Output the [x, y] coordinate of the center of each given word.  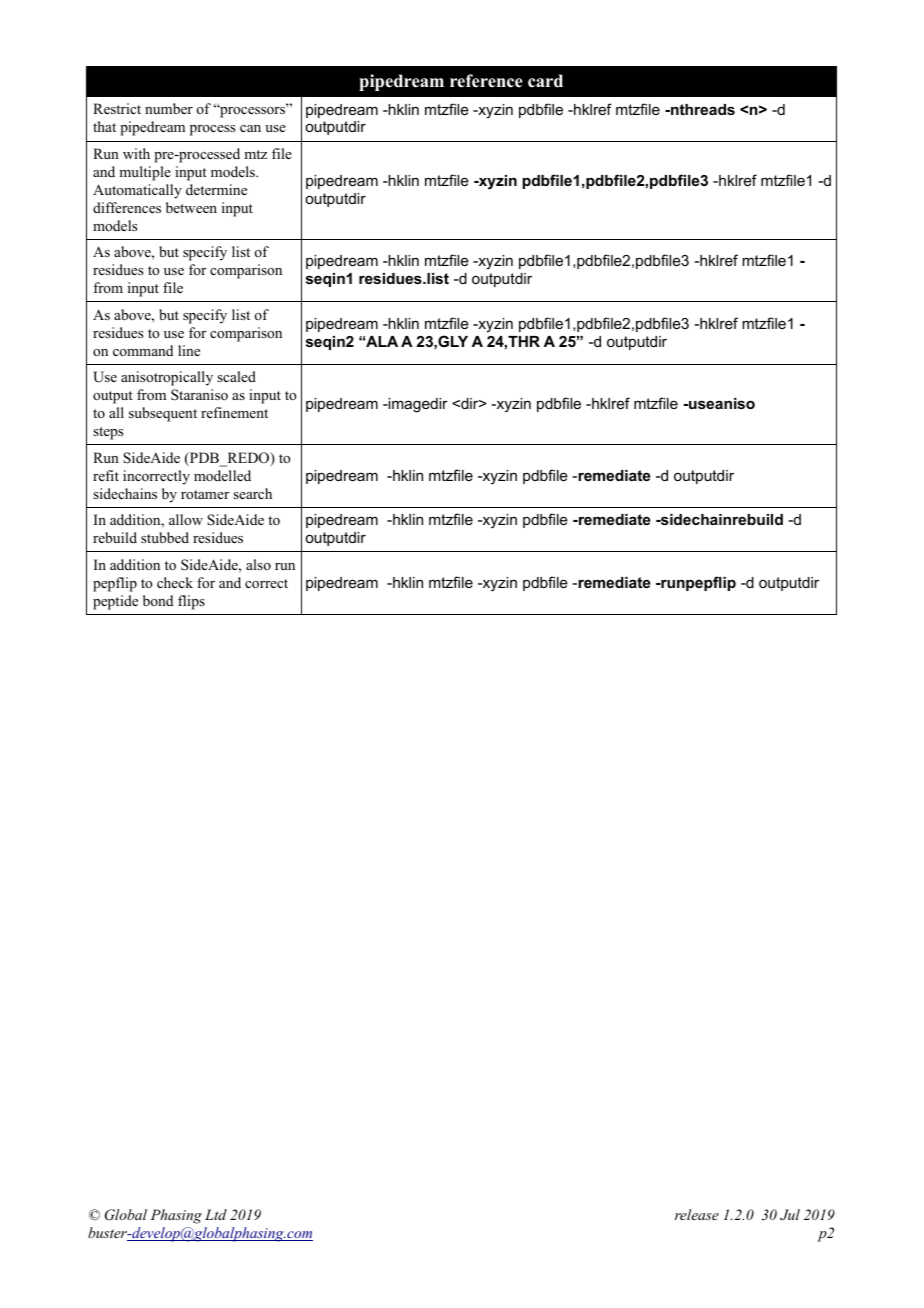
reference [486, 81]
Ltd [216, 1214]
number [169, 108]
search [252, 493]
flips [191, 602]
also [258, 564]
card [545, 81]
